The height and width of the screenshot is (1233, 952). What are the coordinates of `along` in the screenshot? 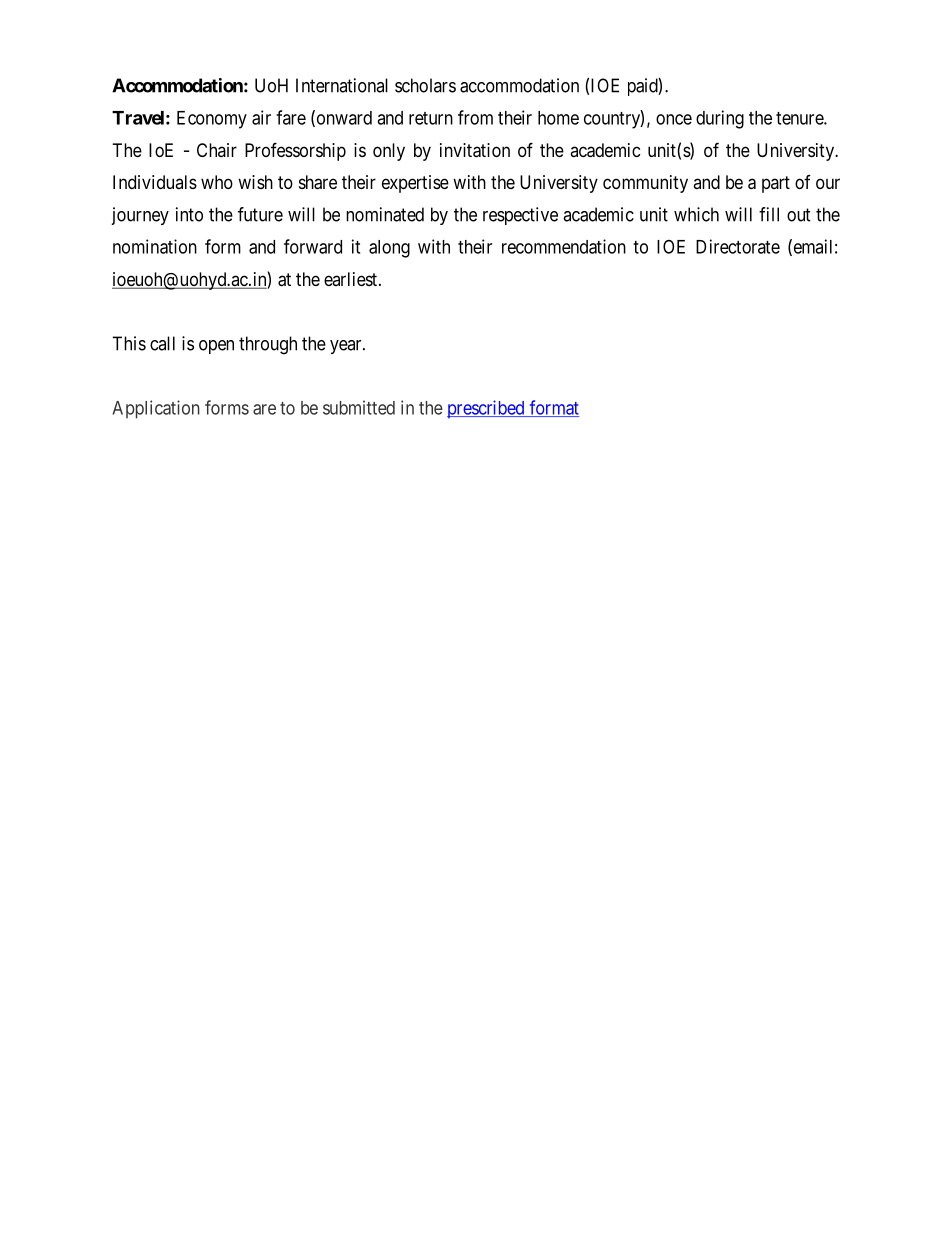 It's located at (389, 249).
